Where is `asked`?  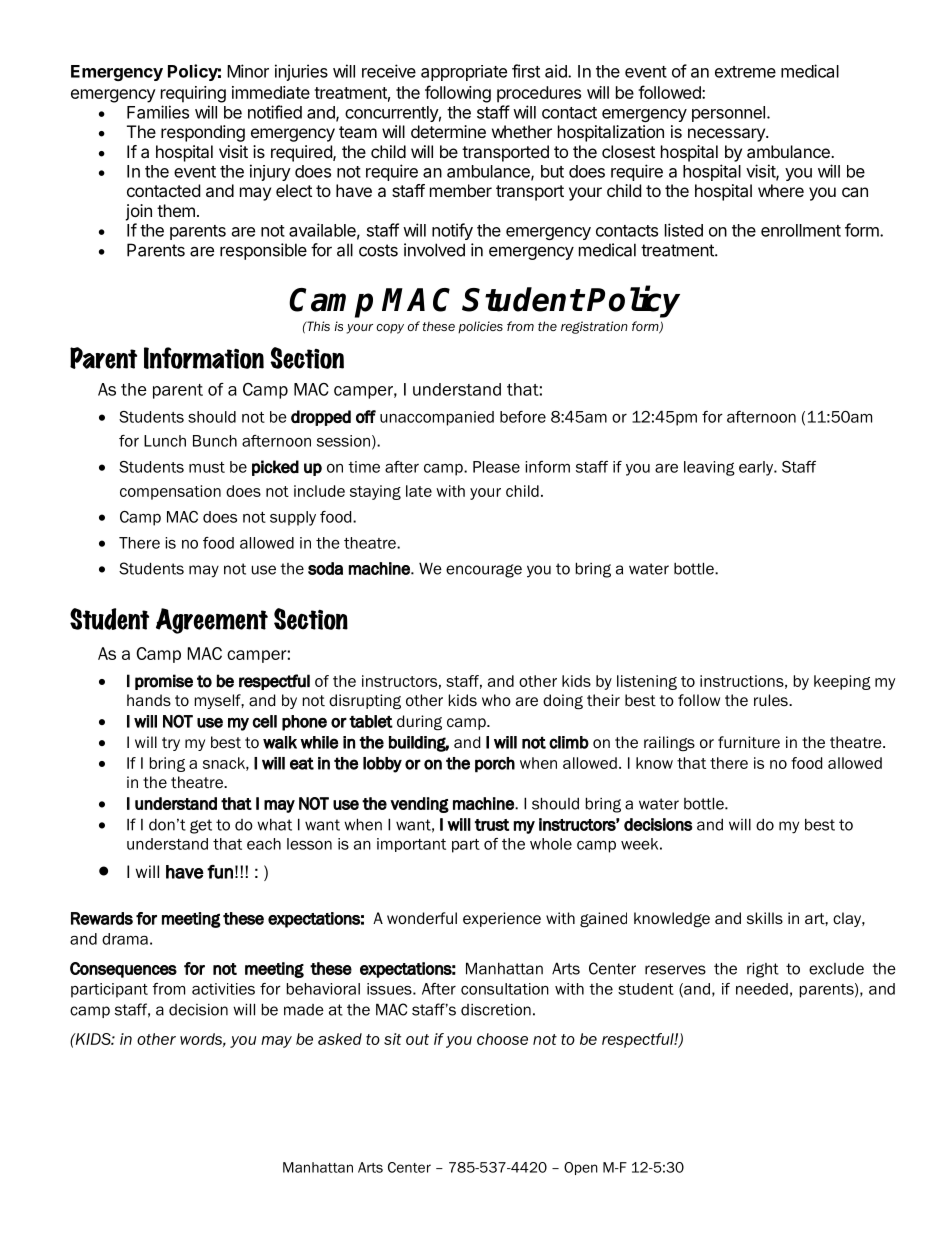 asked is located at coordinates (340, 1039).
